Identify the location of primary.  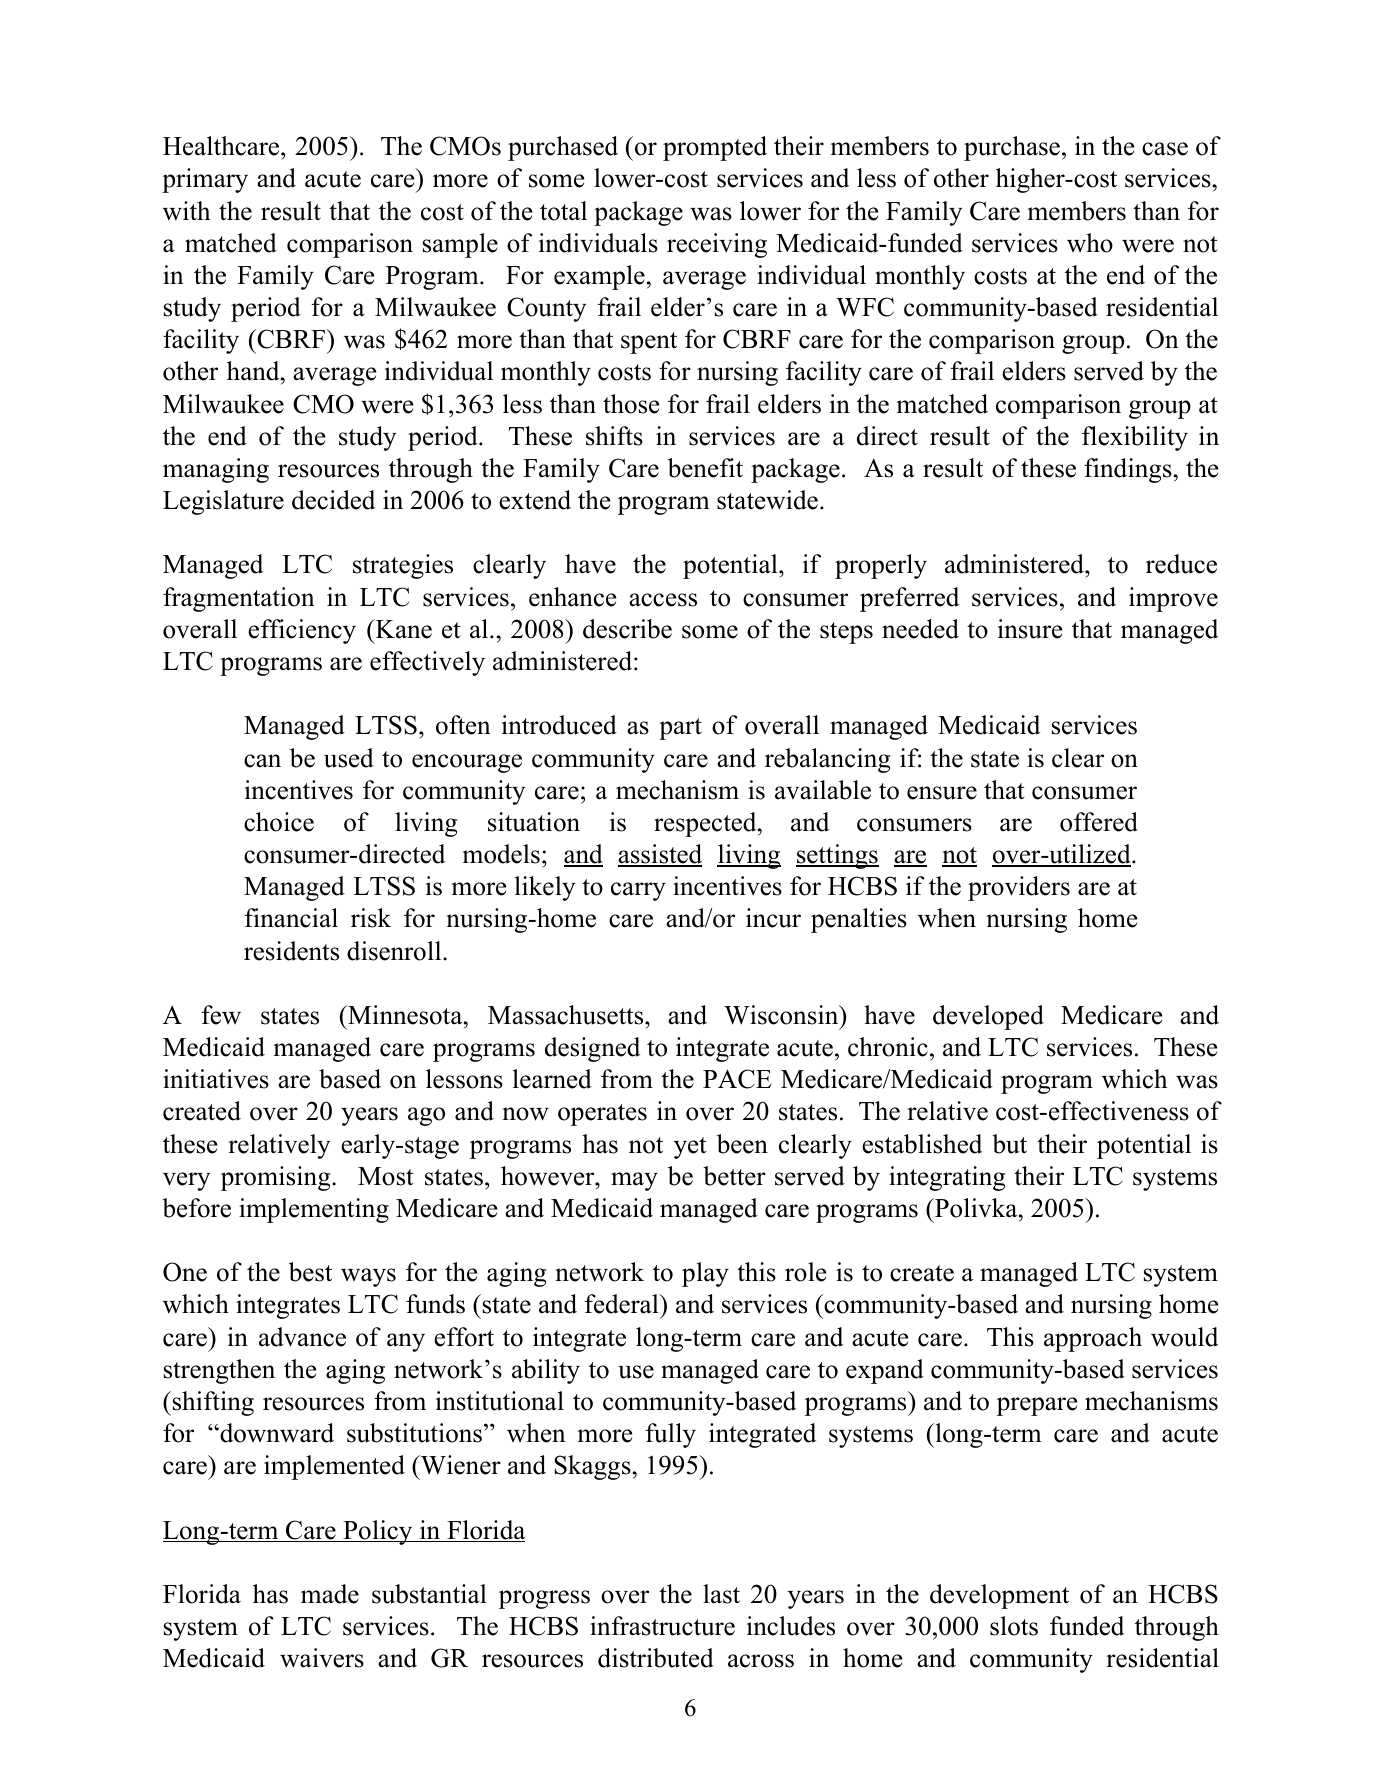
(205, 180).
